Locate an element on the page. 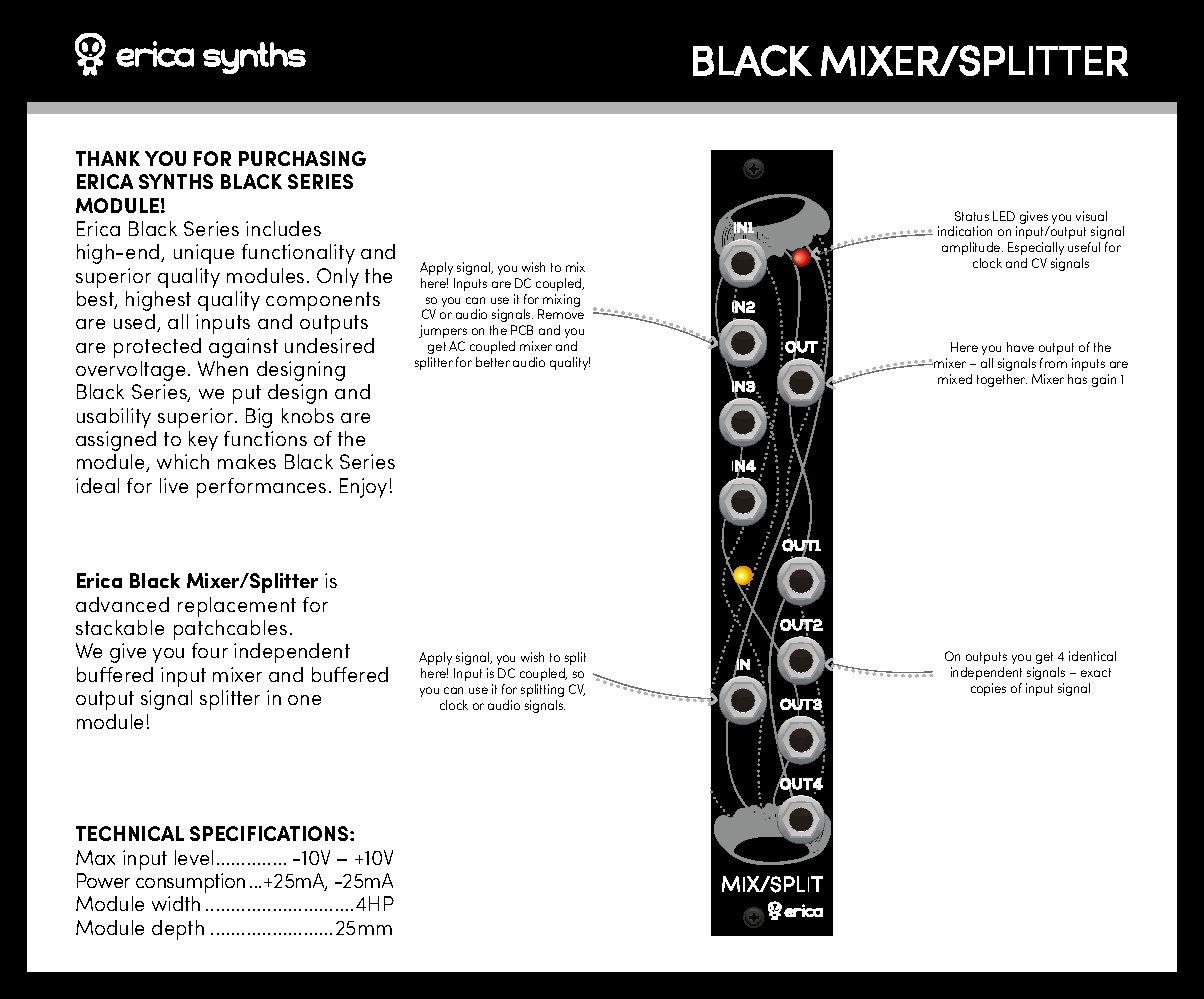  Big is located at coordinates (259, 418).
